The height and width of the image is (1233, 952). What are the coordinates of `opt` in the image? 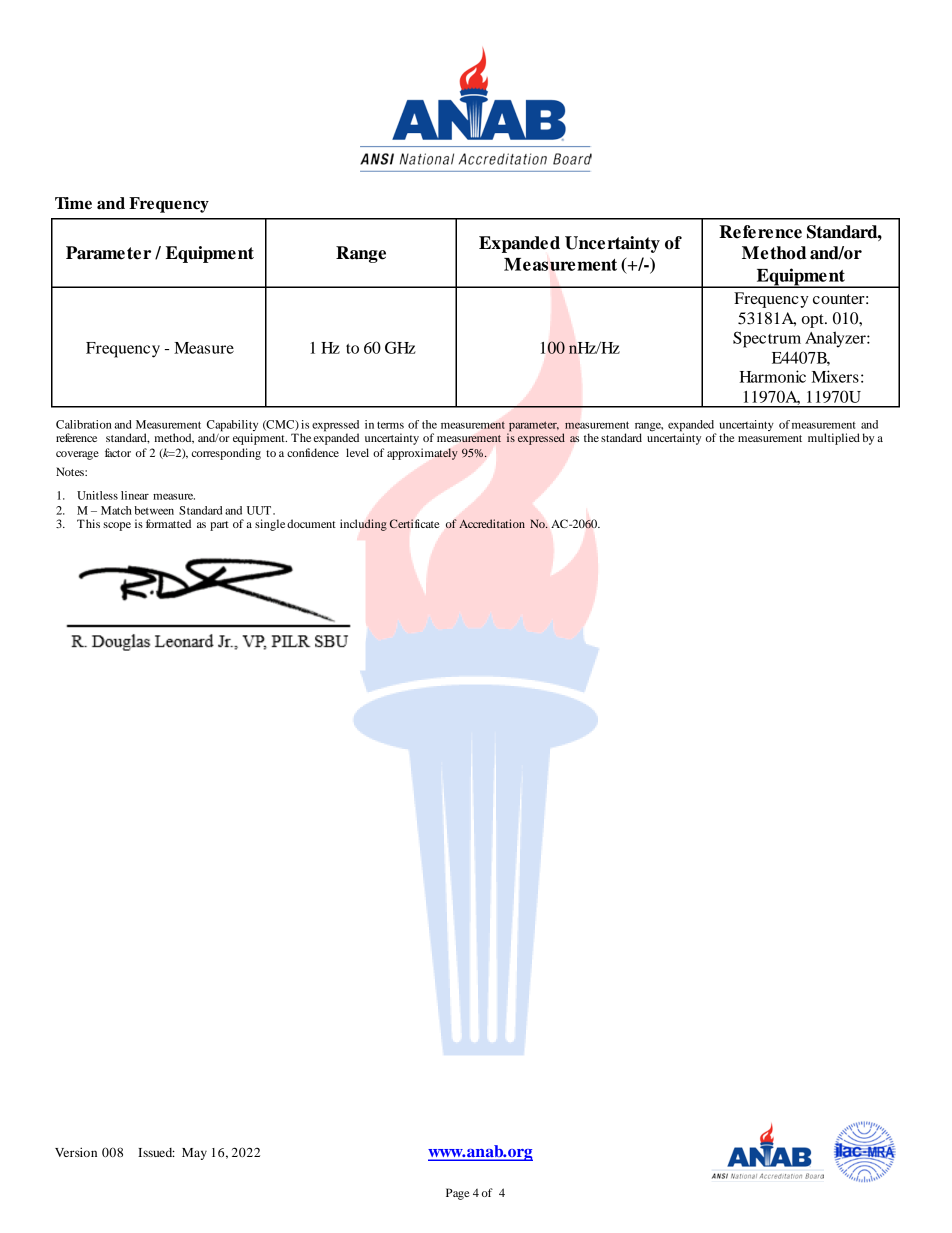 It's located at (814, 321).
